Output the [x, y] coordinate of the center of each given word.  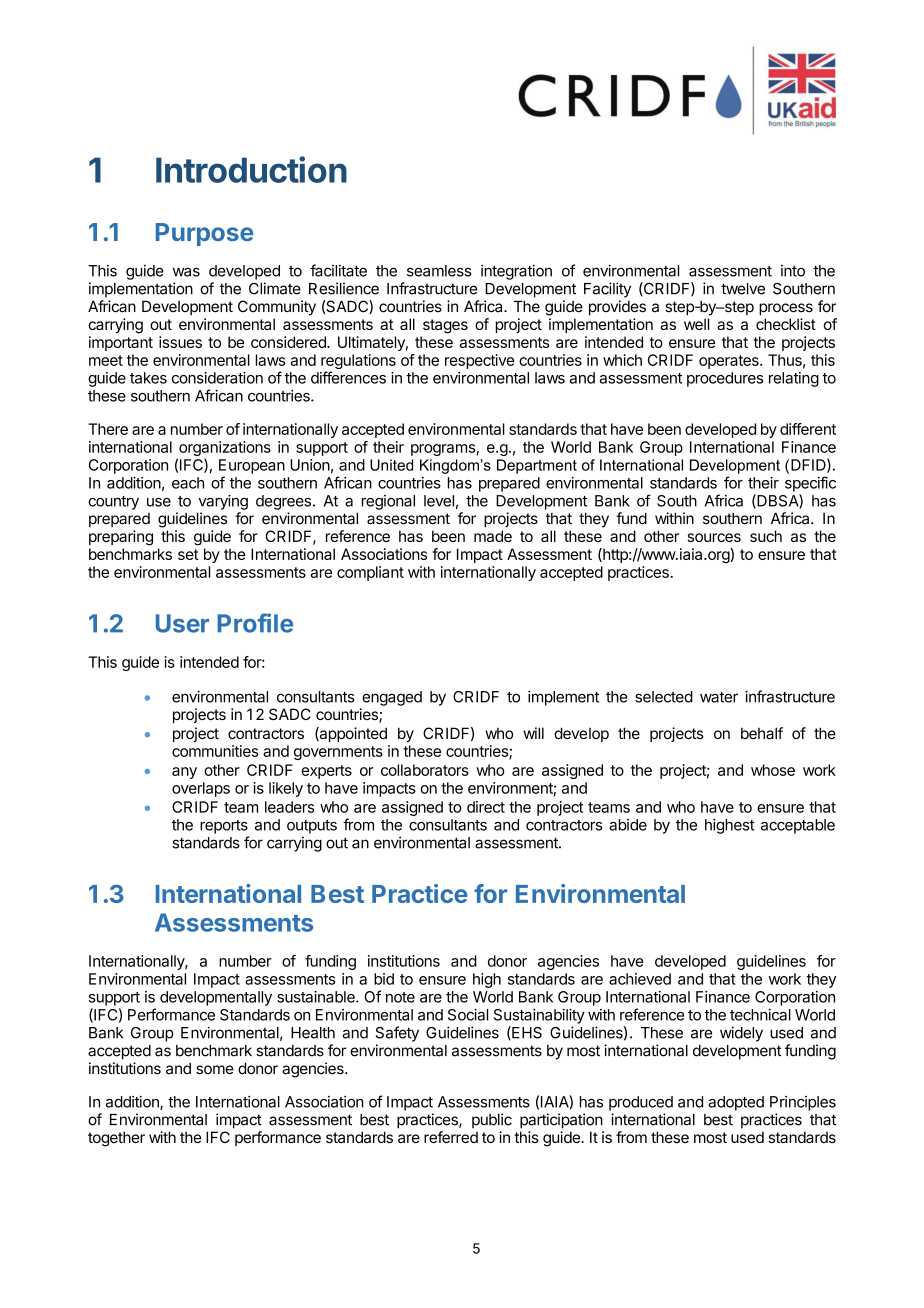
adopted [736, 1103]
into [793, 271]
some [215, 1070]
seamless [439, 271]
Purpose [204, 234]
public [492, 1121]
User [182, 623]
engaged [392, 698]
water [719, 697]
